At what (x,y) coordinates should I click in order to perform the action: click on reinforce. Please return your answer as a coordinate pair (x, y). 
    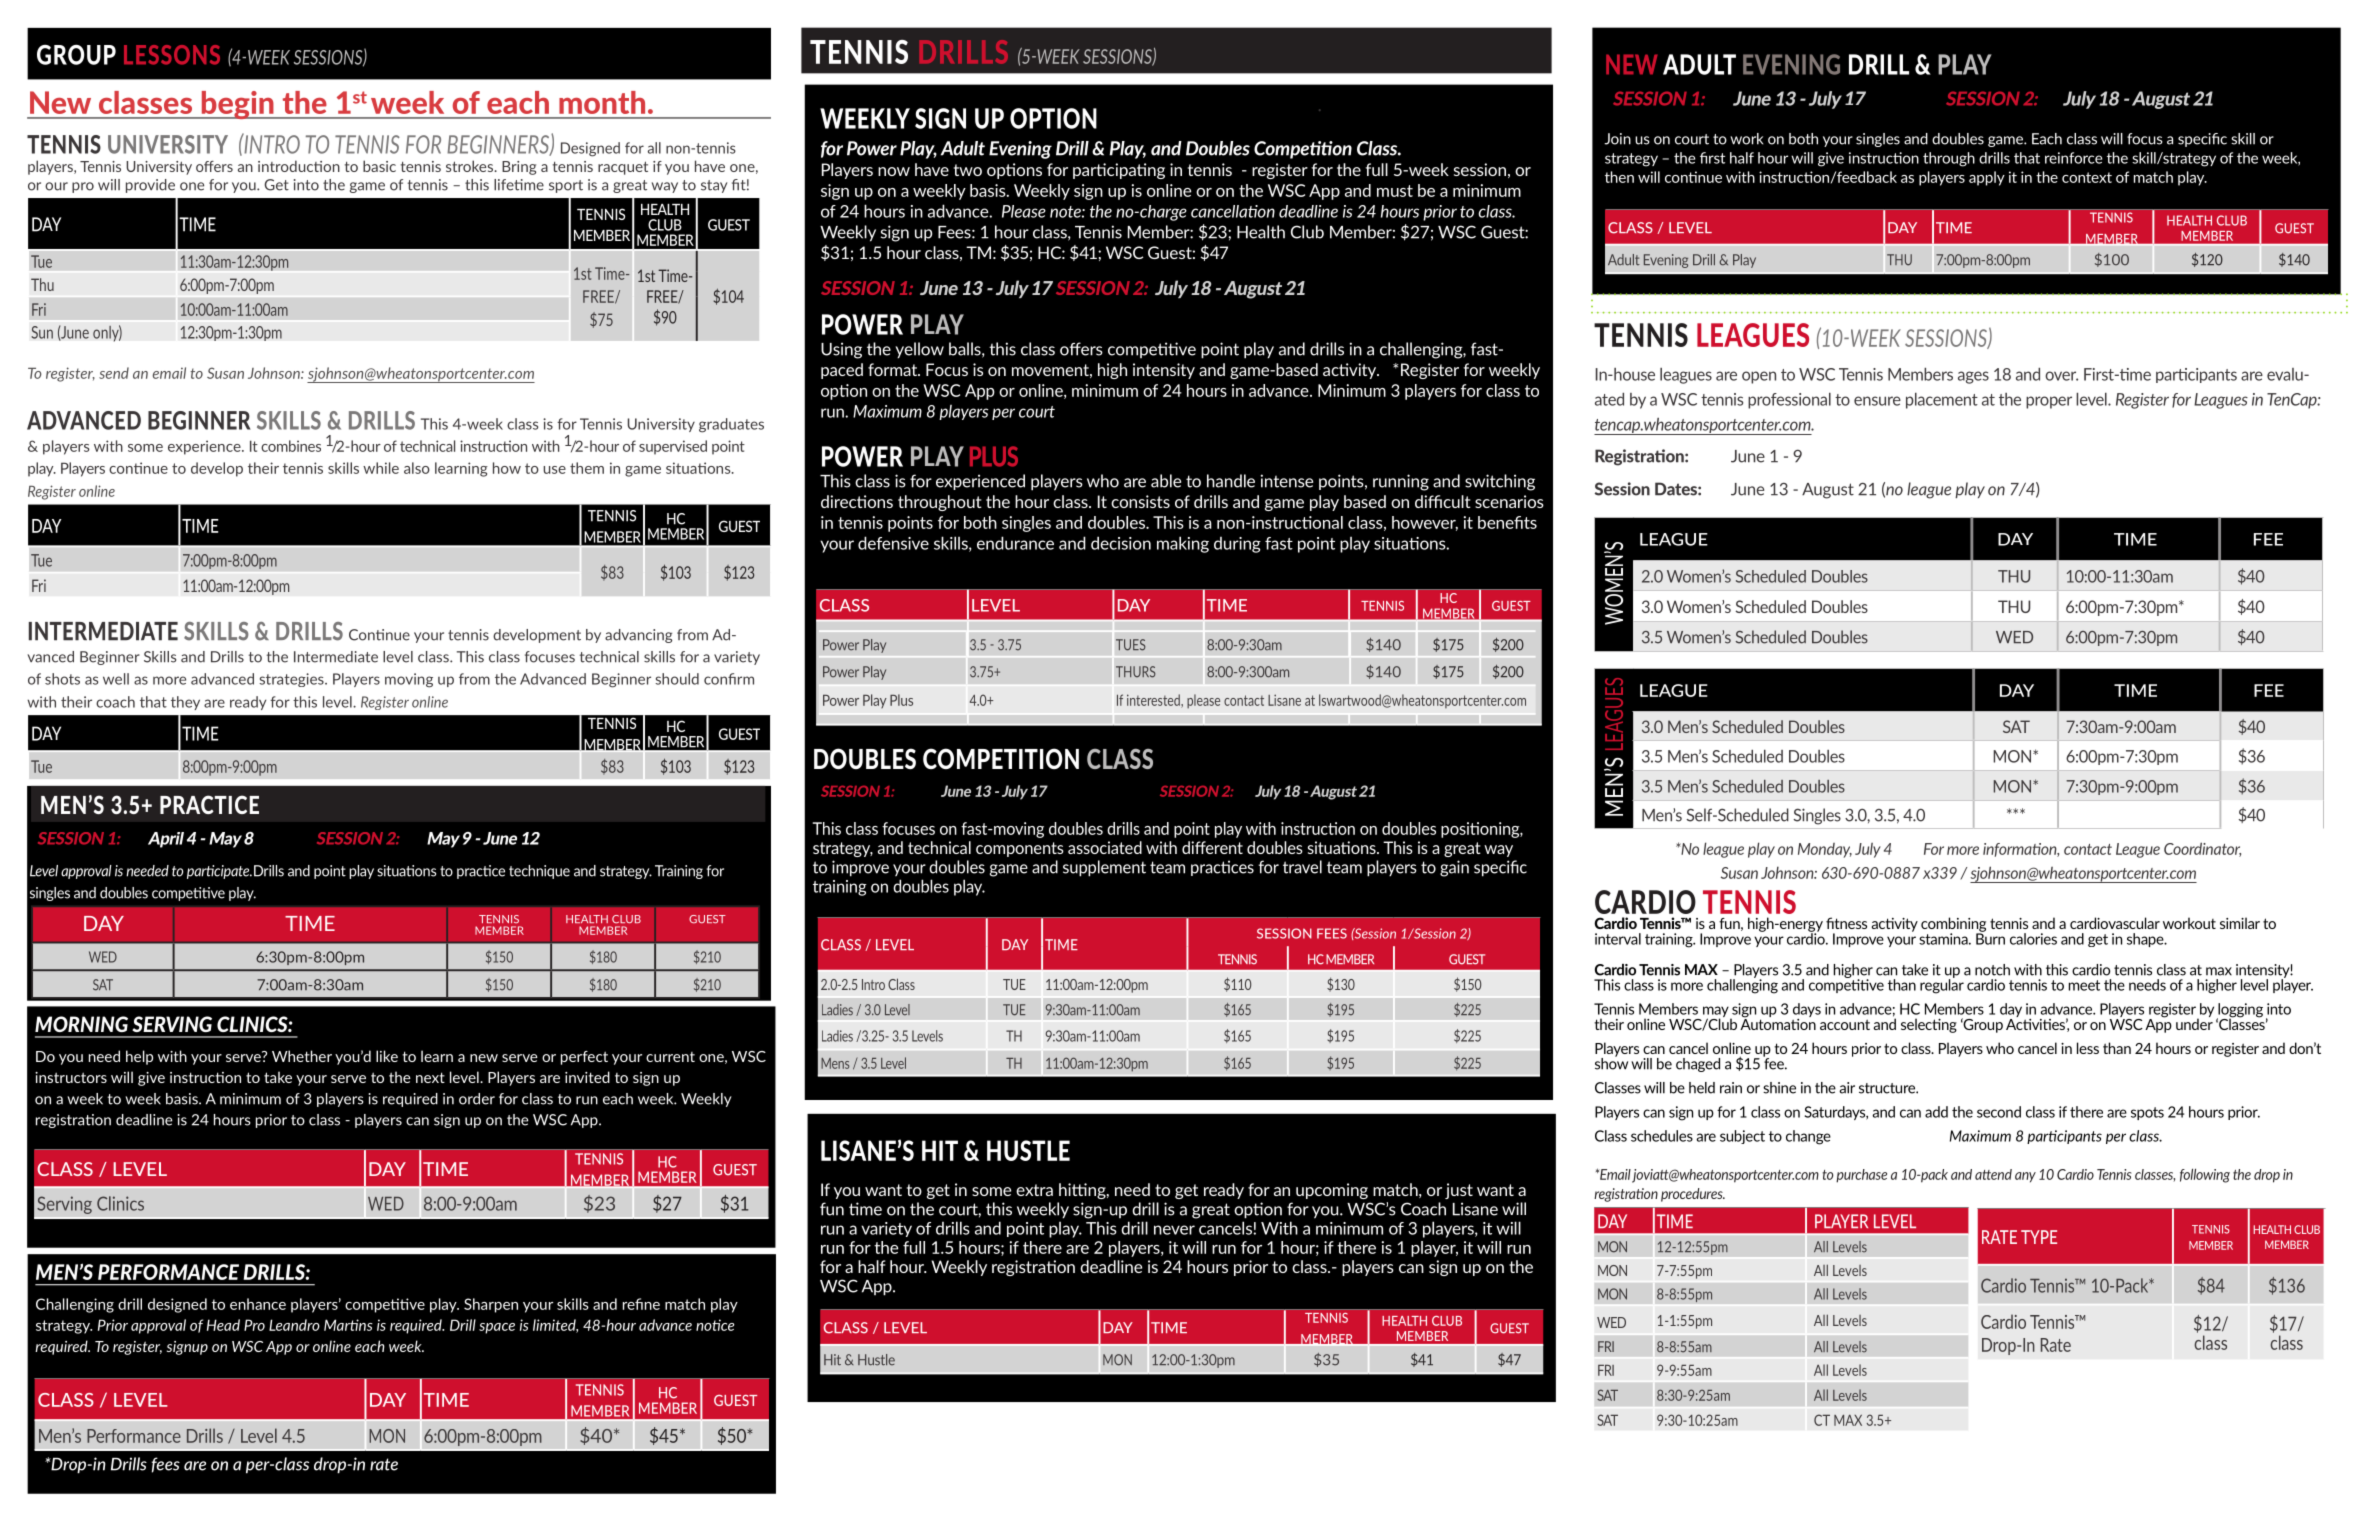
    Looking at the image, I should click on (2073, 158).
